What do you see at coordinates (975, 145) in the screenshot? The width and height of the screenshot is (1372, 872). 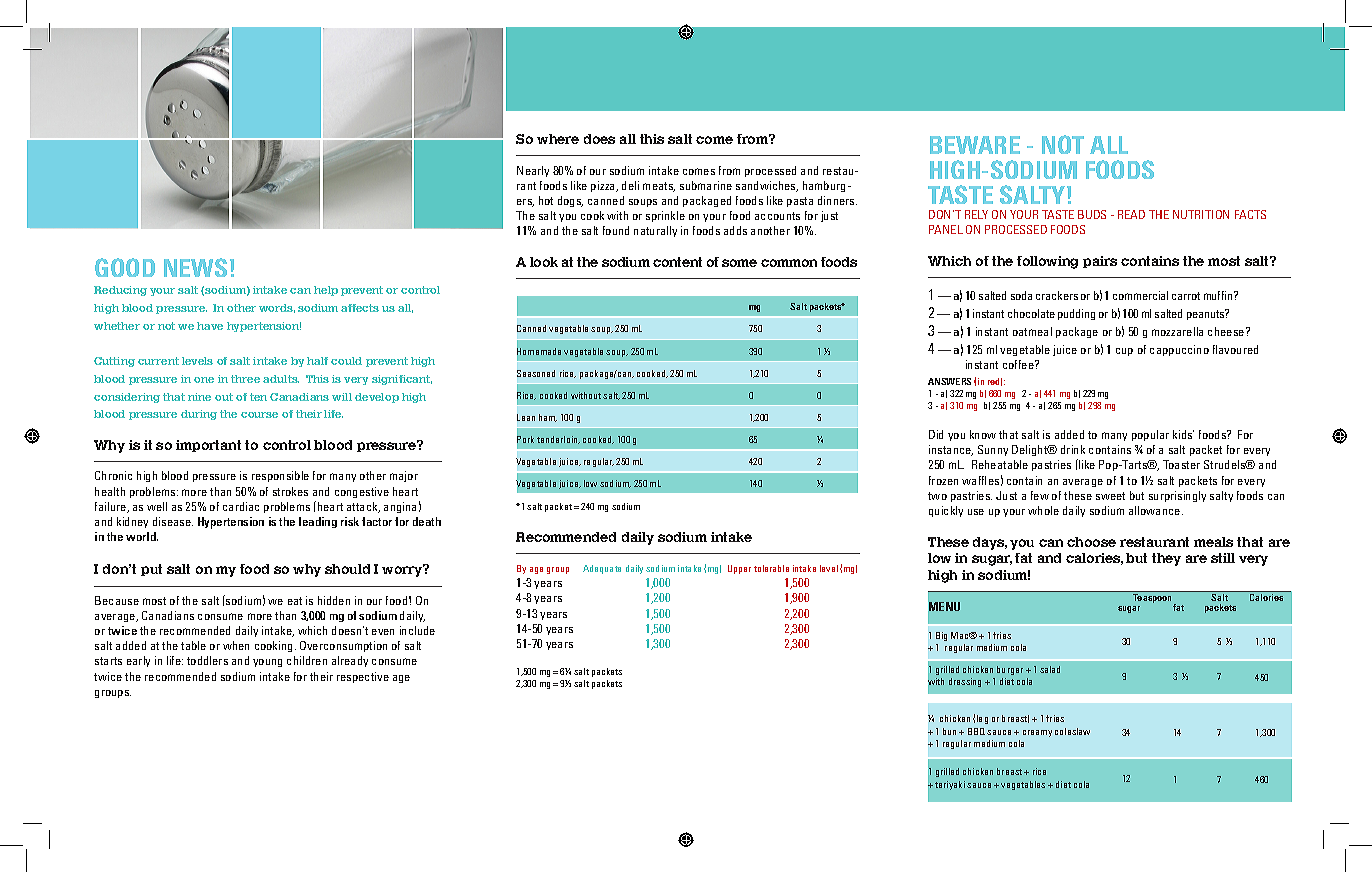 I see `BEWARE` at bounding box center [975, 145].
